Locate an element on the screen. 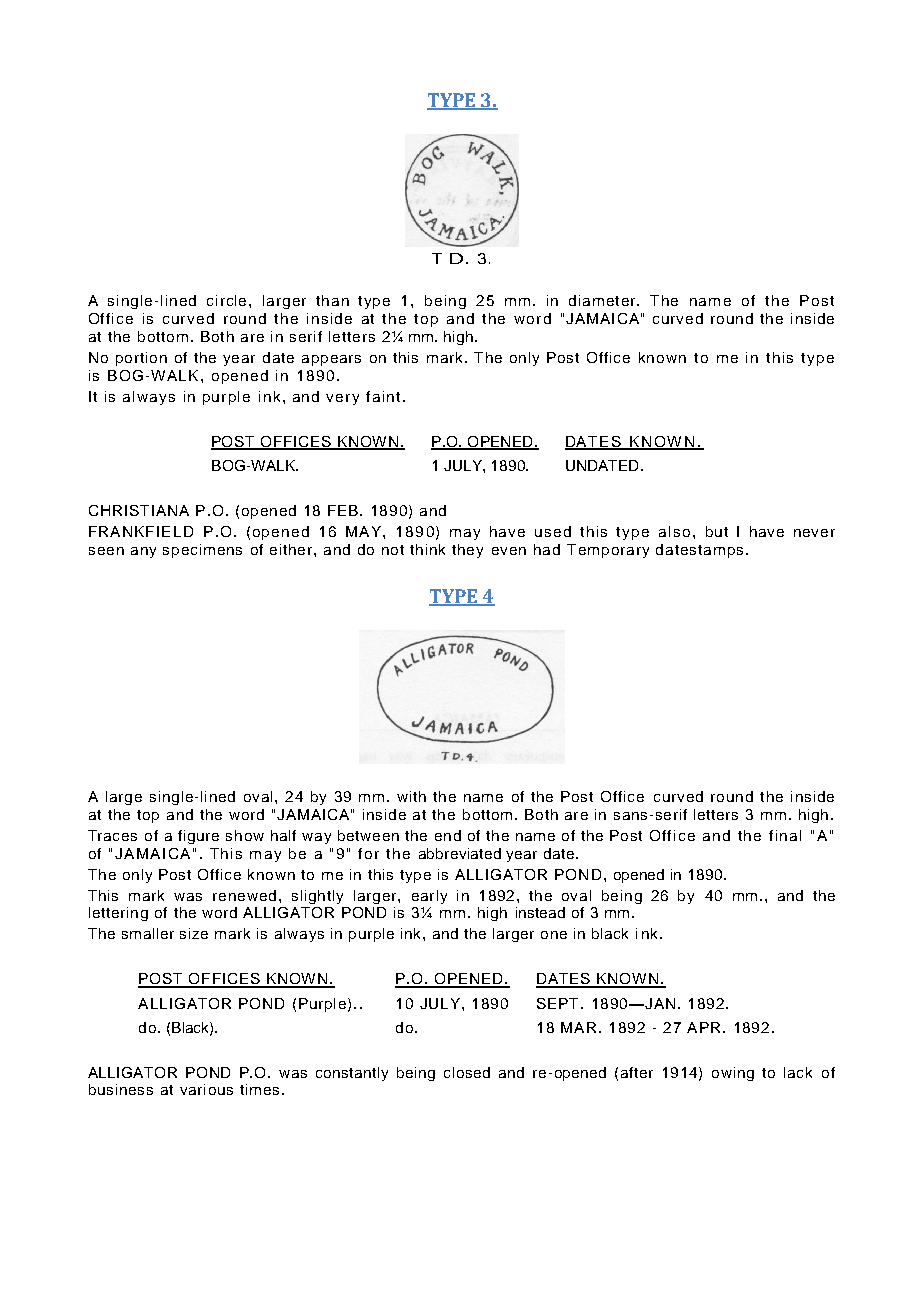  circle is located at coordinates (228, 300).
